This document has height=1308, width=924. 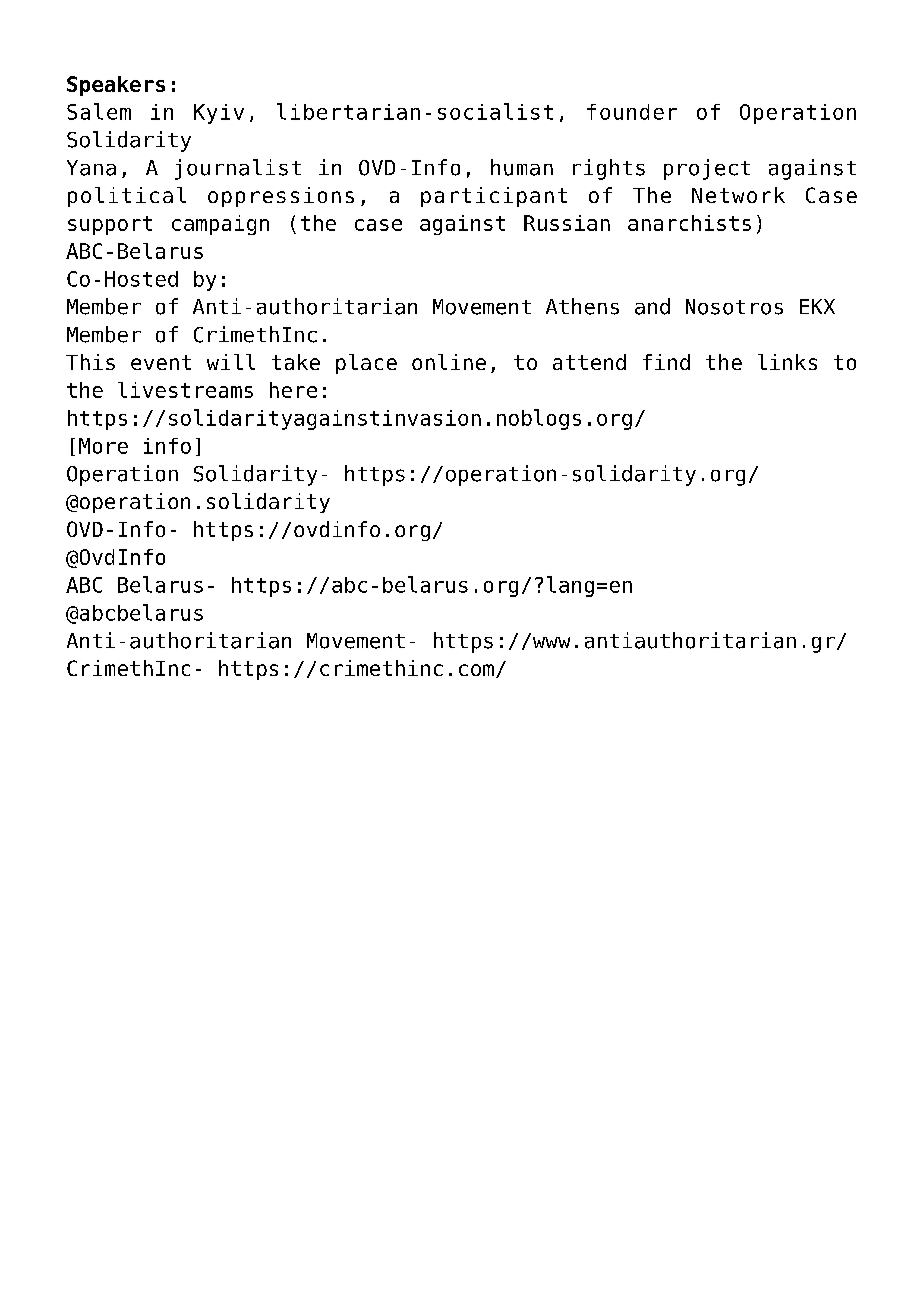 I want to click on project, so click(x=707, y=169).
